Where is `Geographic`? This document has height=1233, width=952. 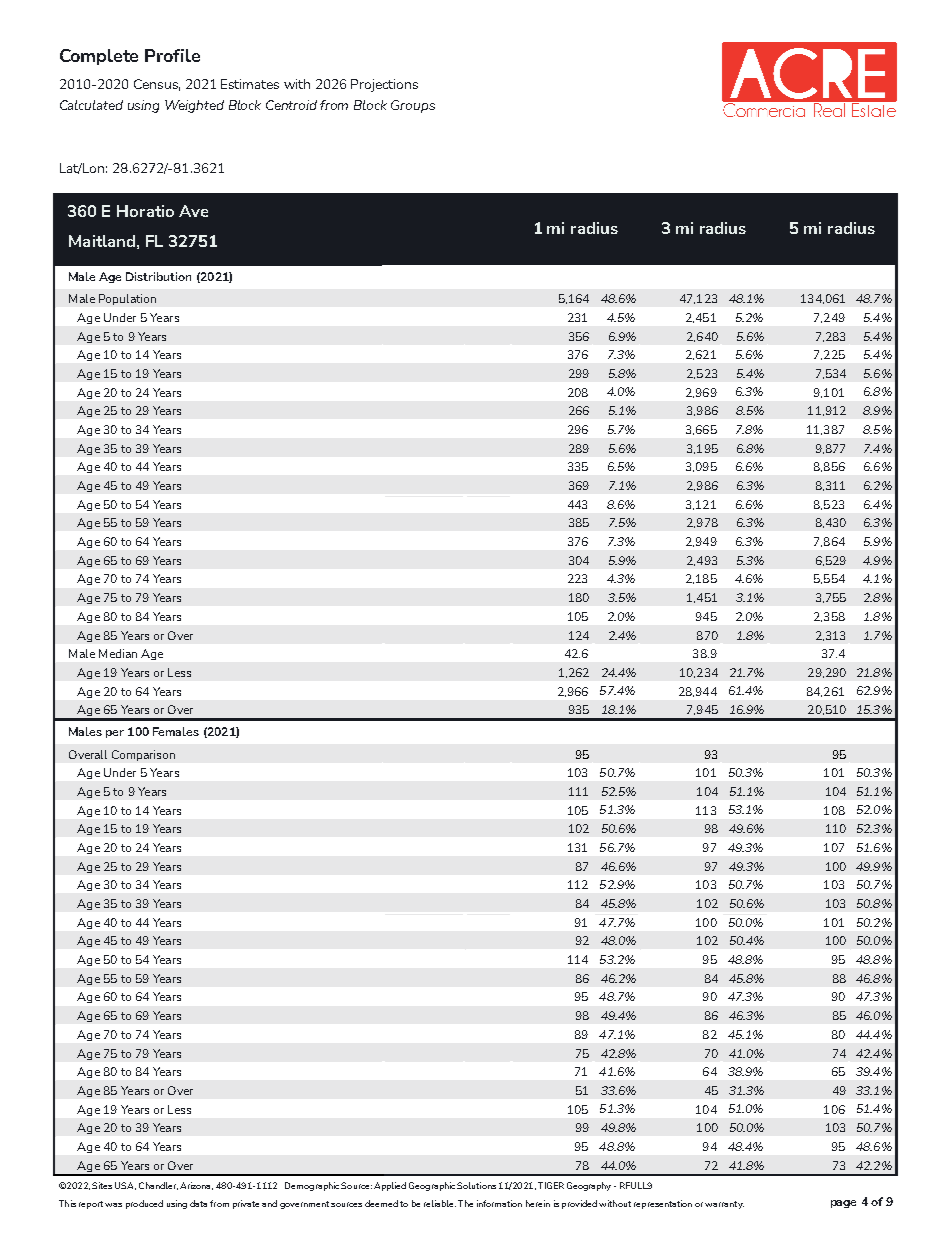
Geographic is located at coordinates (432, 1186).
